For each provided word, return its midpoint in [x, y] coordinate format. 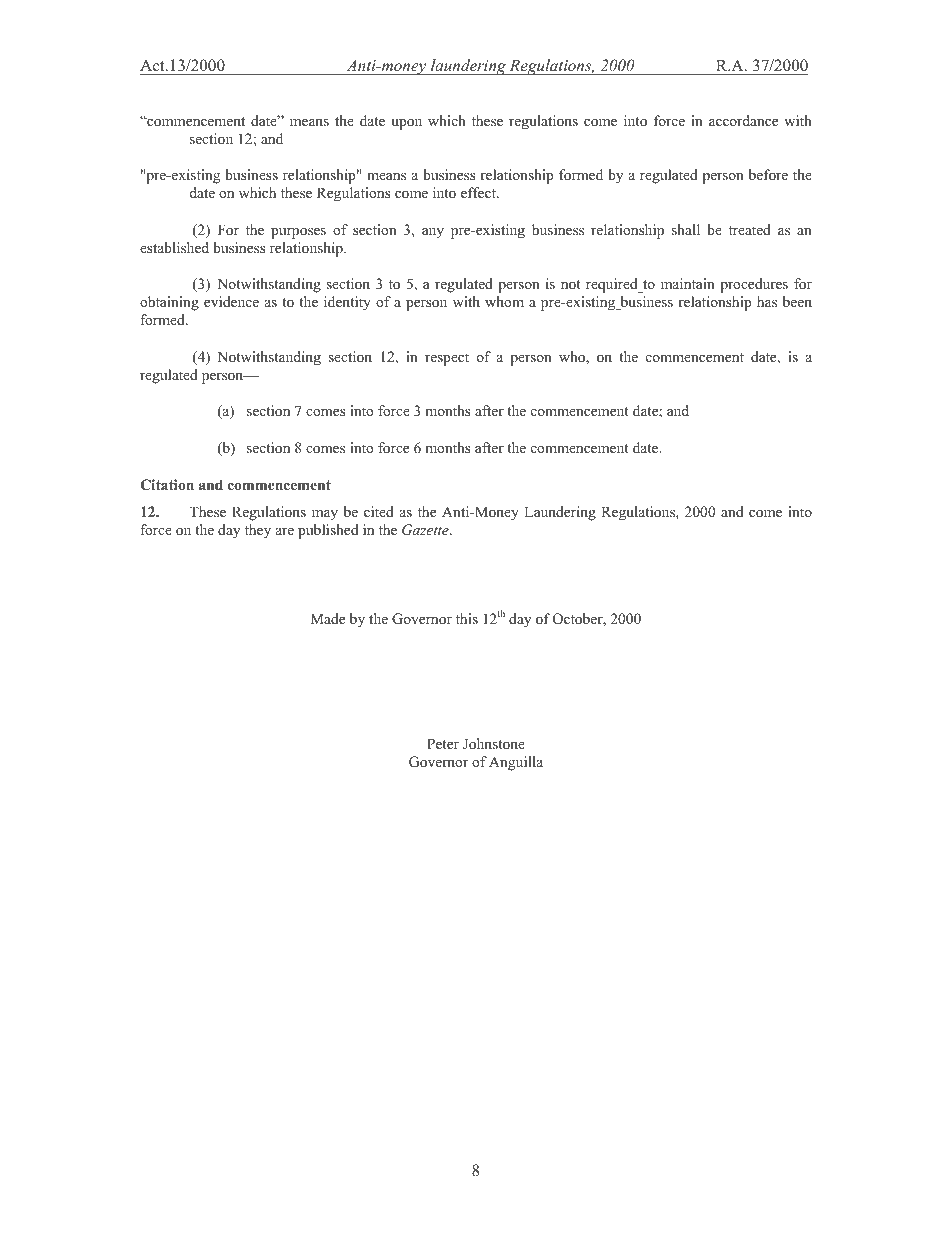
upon [406, 124]
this [467, 618]
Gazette [426, 530]
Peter [443, 743]
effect [479, 192]
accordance [743, 120]
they [258, 531]
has [767, 301]
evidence [231, 301]
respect [447, 359]
